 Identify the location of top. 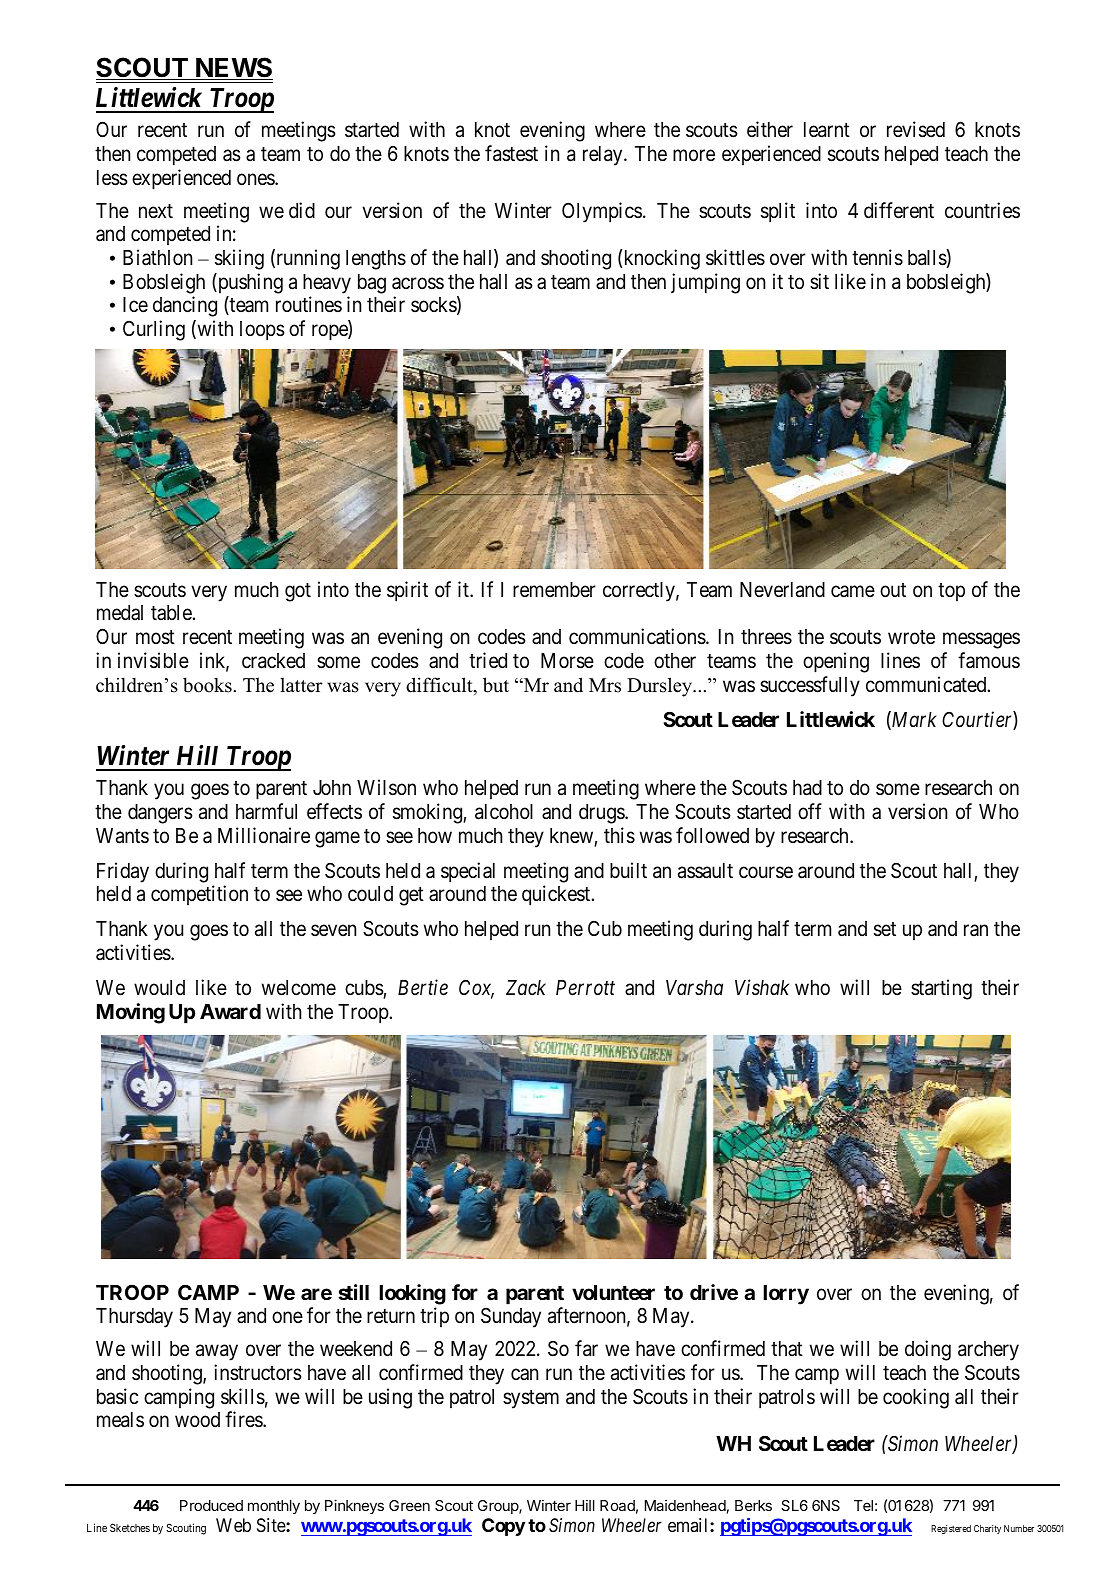
(951, 592).
